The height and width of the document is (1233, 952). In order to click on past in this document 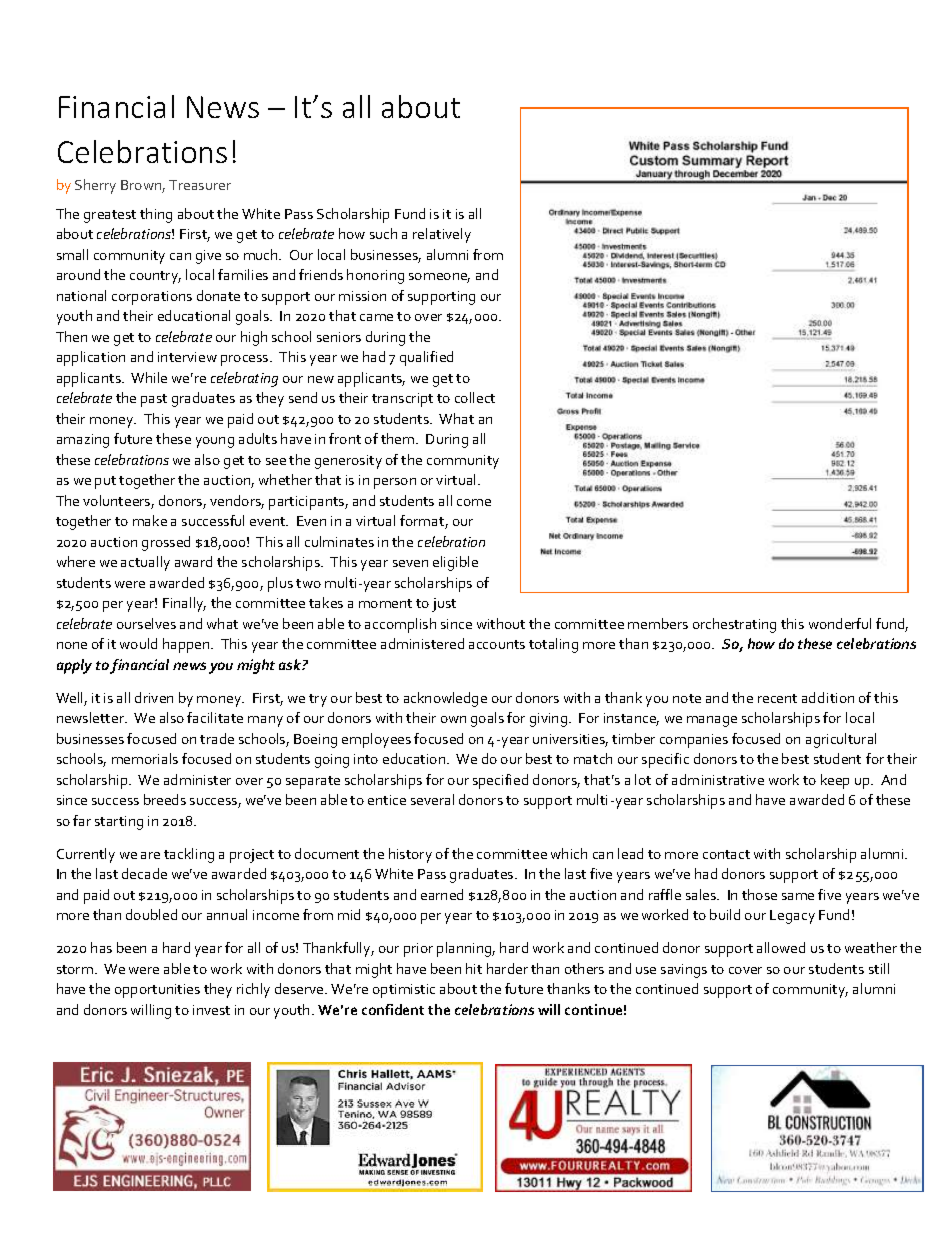, I will do `click(154, 400)`.
